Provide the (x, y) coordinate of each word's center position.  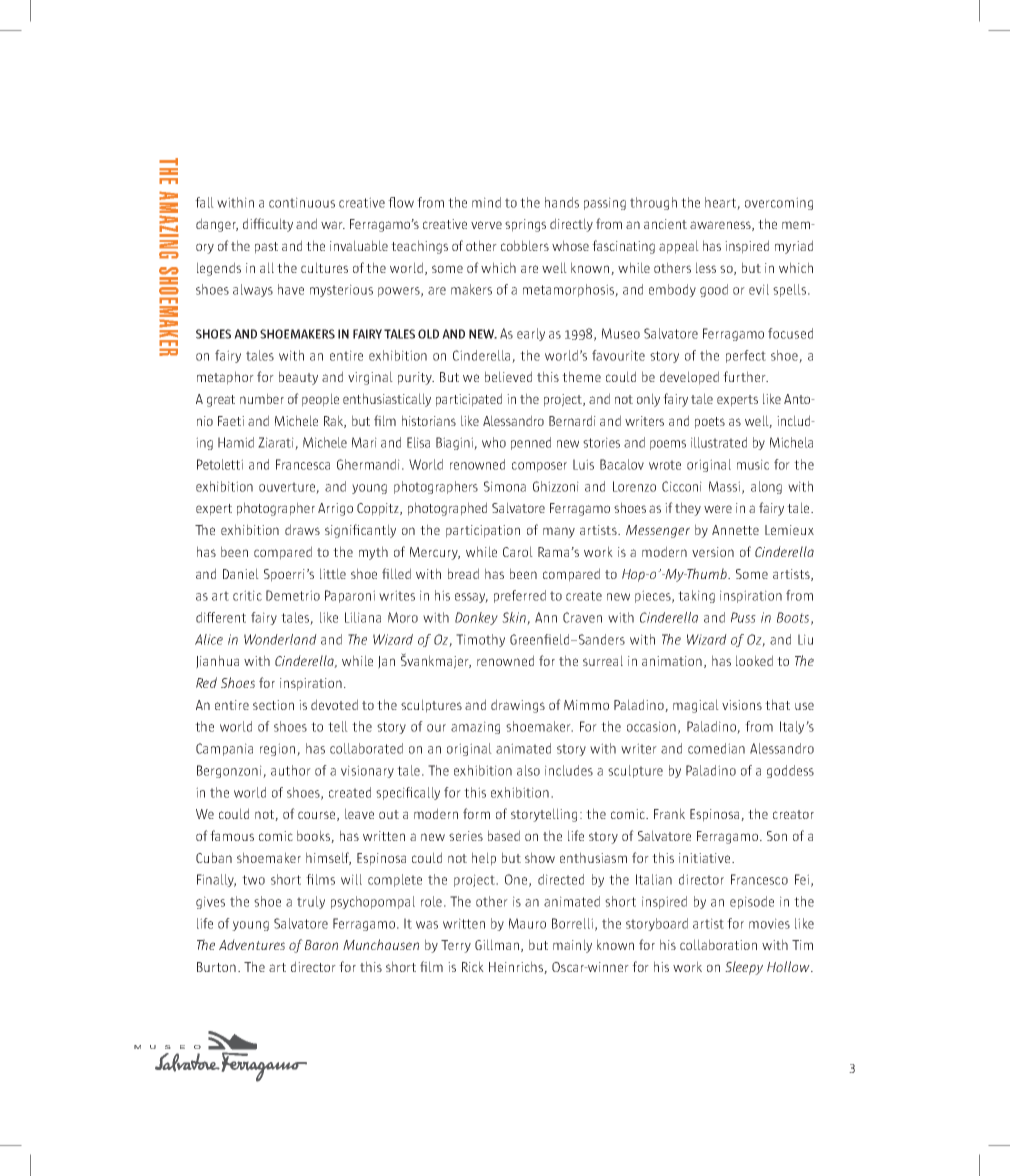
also (528, 770)
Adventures (252, 944)
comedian (716, 748)
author (291, 770)
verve (486, 225)
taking (696, 596)
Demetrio (293, 595)
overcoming (779, 203)
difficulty (268, 225)
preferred (520, 596)
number (262, 398)
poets (710, 423)
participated (469, 400)
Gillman (498, 945)
